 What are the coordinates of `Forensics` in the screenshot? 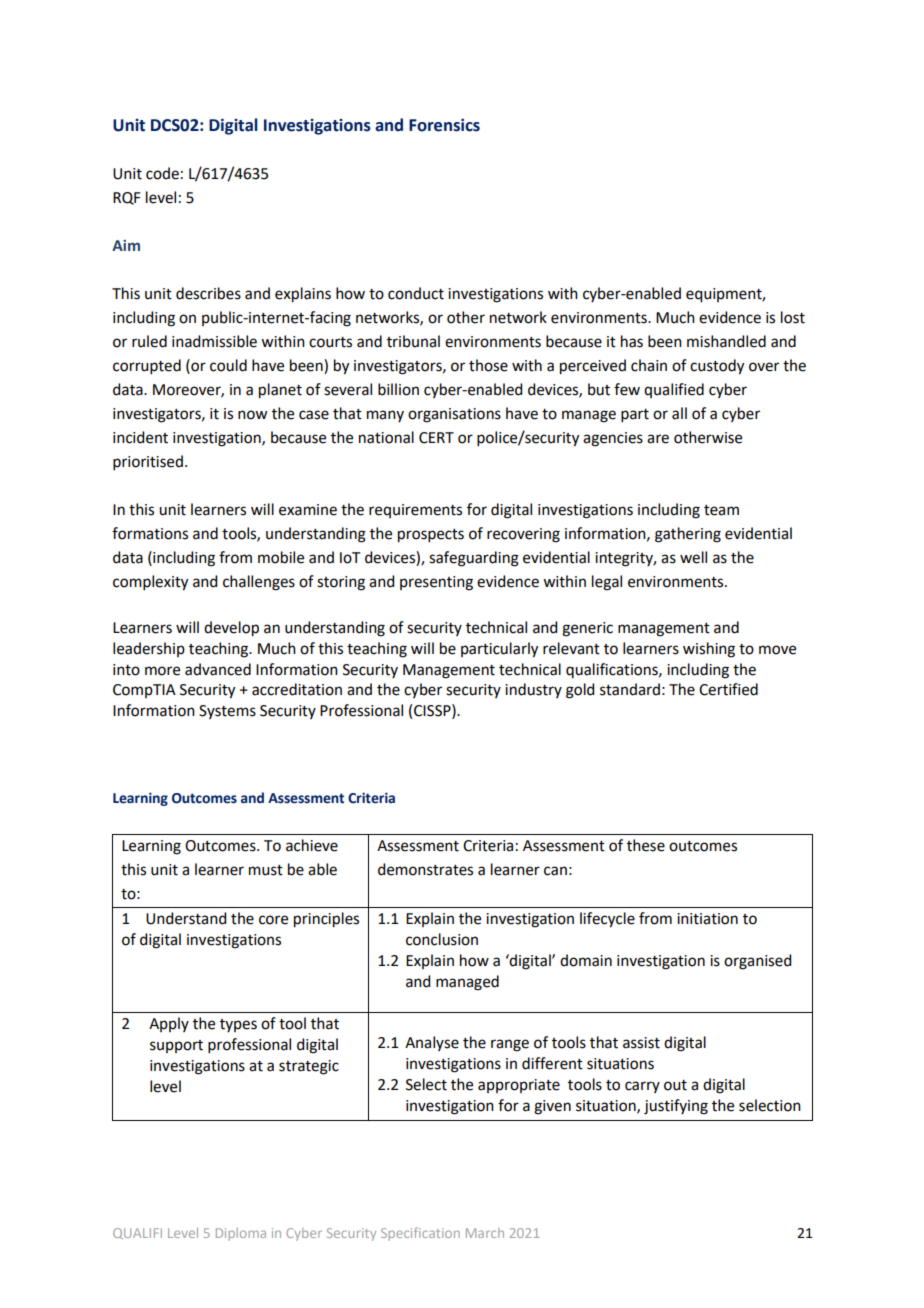 It's located at (444, 125).
